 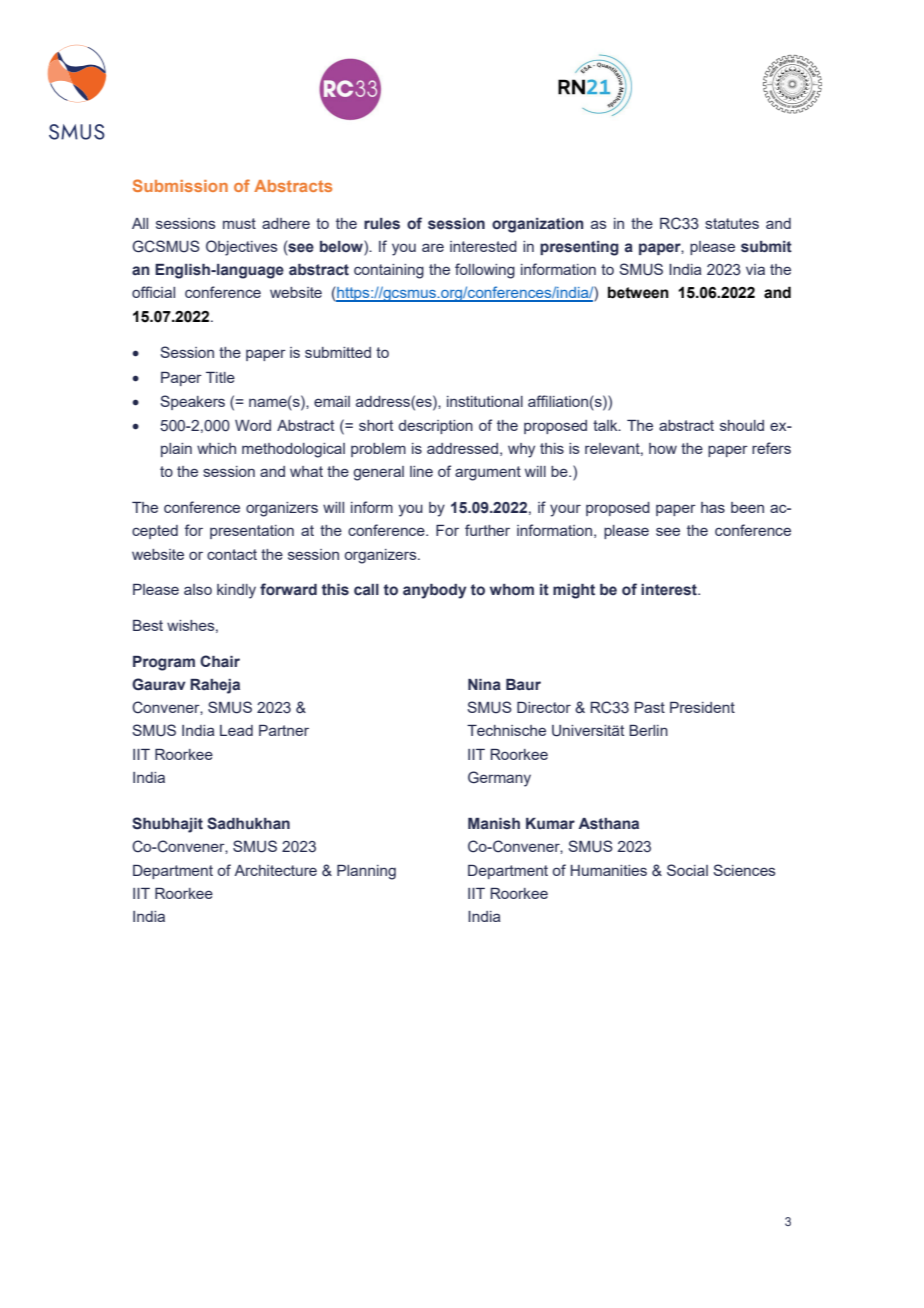 I want to click on Architecture, so click(x=275, y=870).
